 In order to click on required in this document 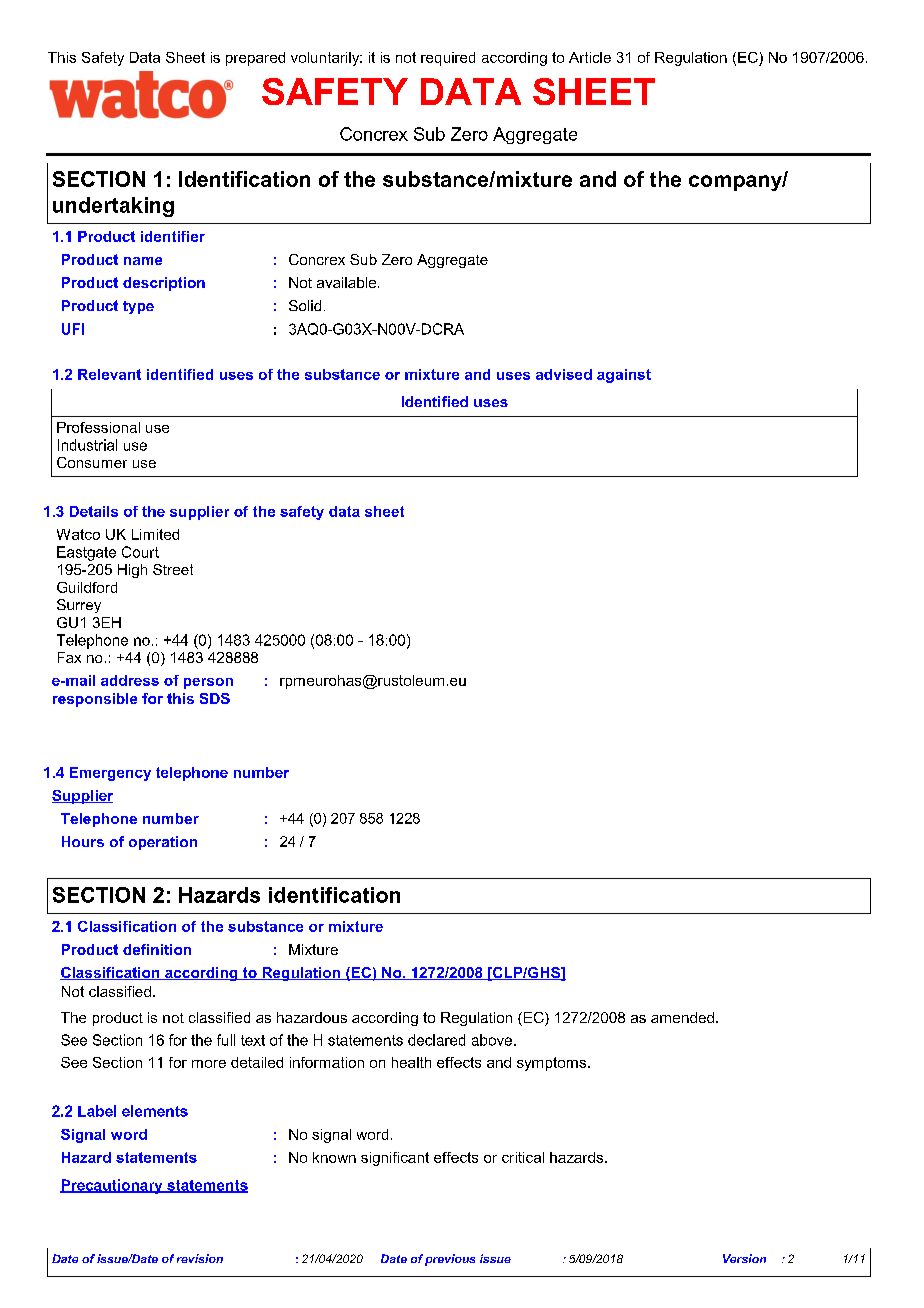, I will do `click(448, 59)`.
